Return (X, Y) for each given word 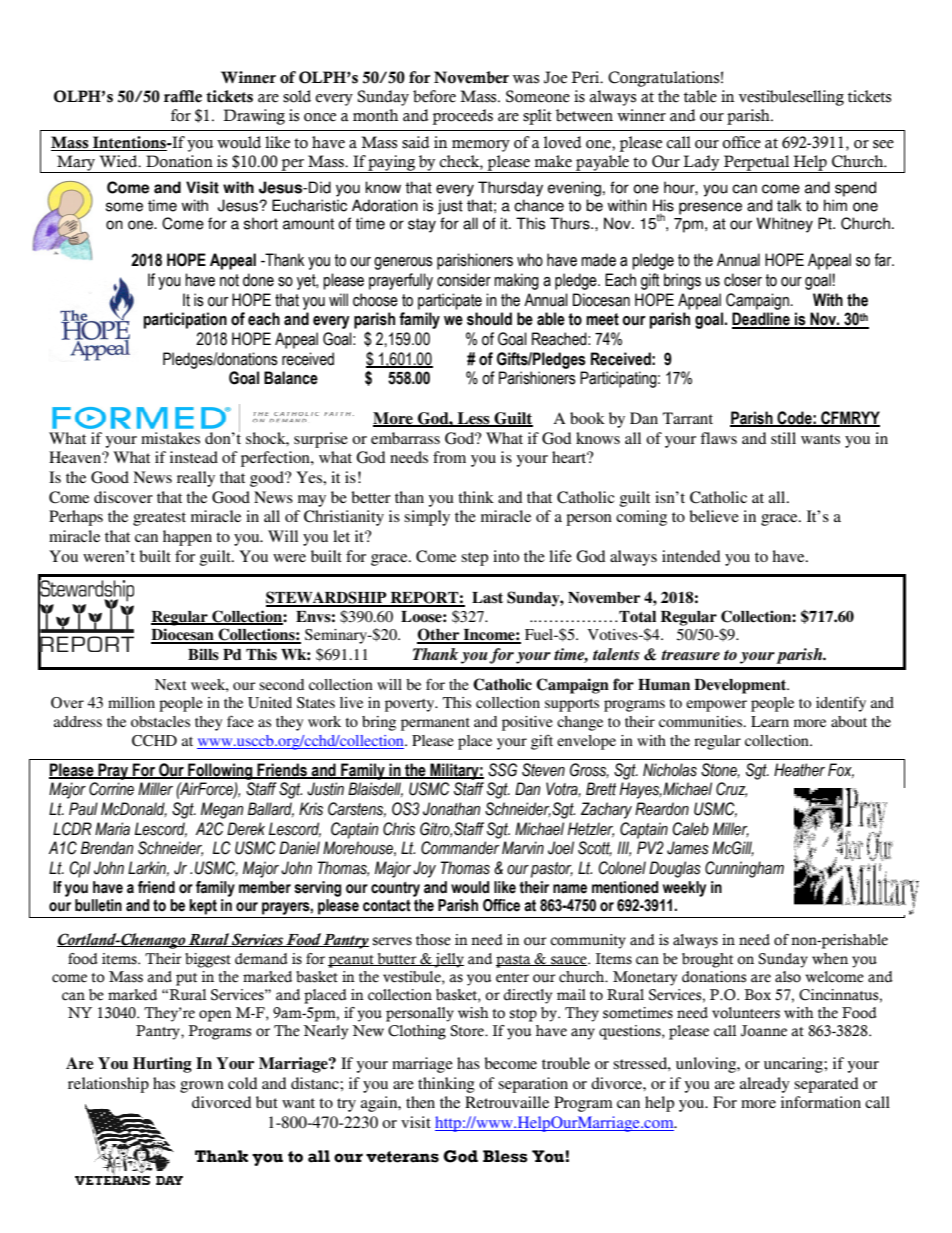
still (783, 438)
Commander (460, 848)
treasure (690, 655)
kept (203, 907)
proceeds (462, 117)
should (489, 319)
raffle (183, 96)
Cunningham (744, 869)
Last (487, 598)
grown (202, 1087)
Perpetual (757, 164)
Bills (203, 654)
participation (185, 320)
